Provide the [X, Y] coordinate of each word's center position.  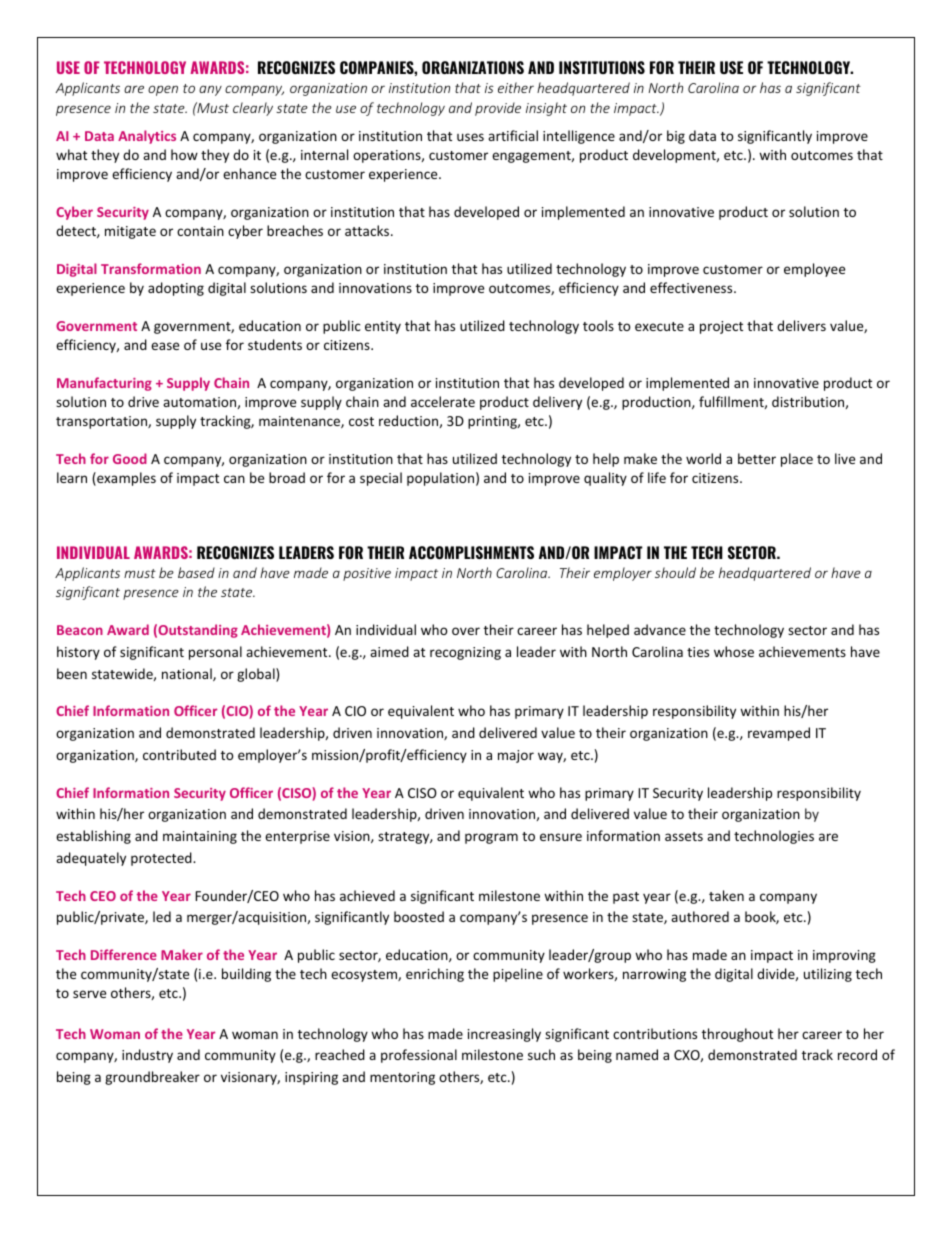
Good [130, 458]
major [516, 756]
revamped [779, 734]
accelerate [443, 401]
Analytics [147, 137]
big [676, 137]
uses [470, 137]
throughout [737, 1035]
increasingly [504, 1035]
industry [147, 1056]
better [757, 458]
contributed [179, 754]
